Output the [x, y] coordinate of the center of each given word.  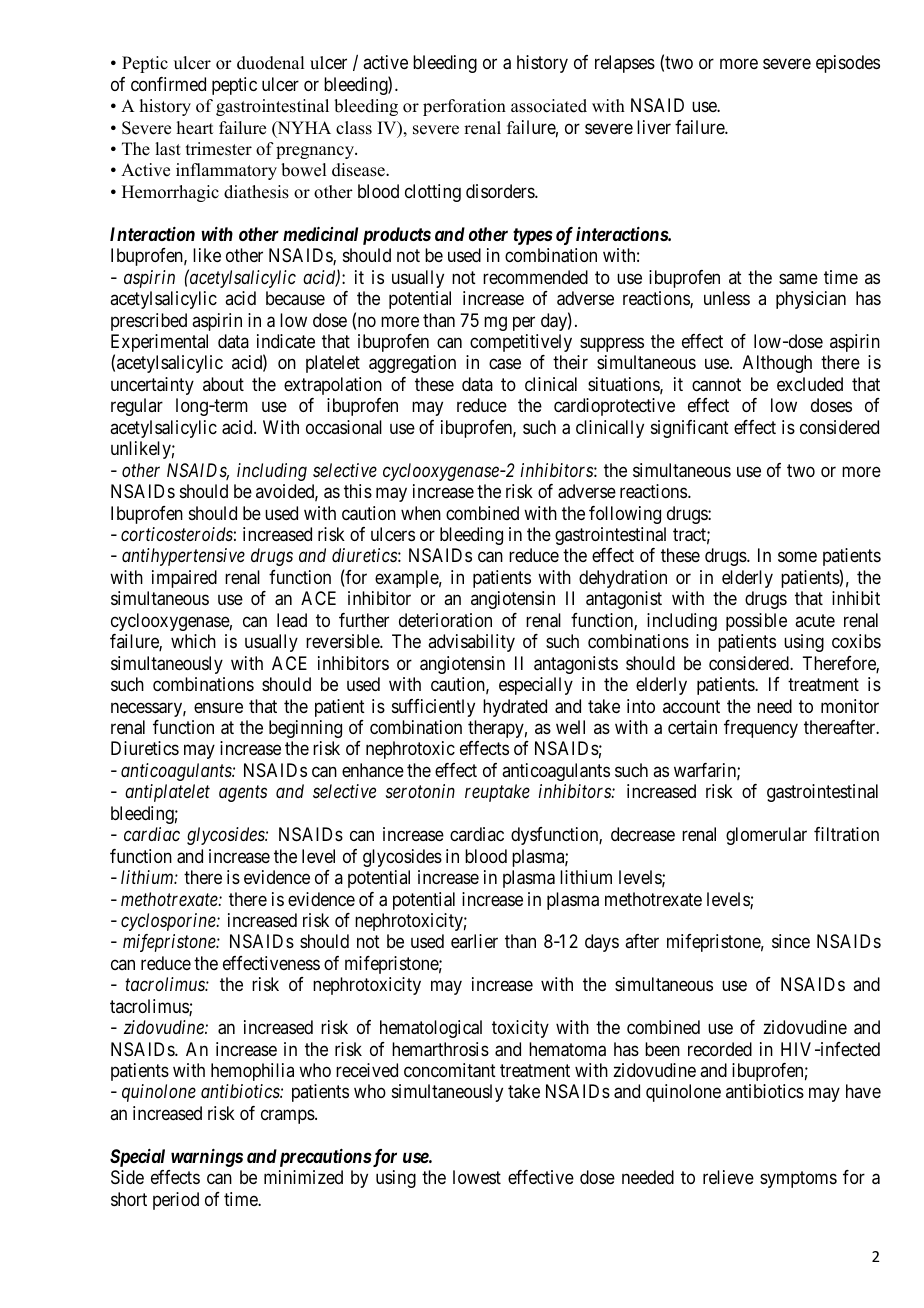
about [223, 384]
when [421, 513]
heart [195, 128]
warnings [207, 1158]
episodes [848, 64]
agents [243, 794]
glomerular [766, 836]
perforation [464, 107]
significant [690, 429]
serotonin [420, 791]
